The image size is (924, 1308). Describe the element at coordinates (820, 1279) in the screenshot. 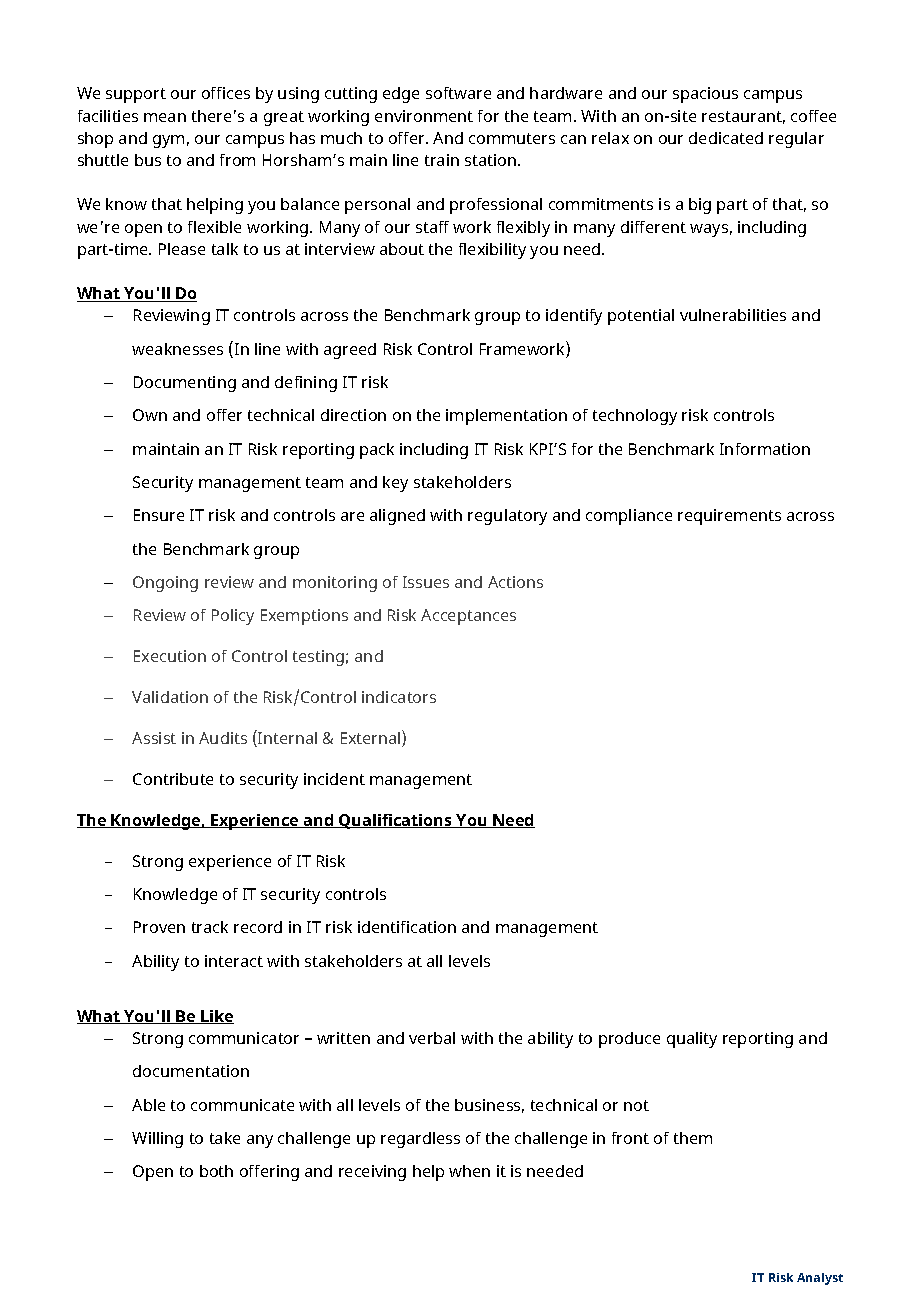

I see `Analyst` at that location.
